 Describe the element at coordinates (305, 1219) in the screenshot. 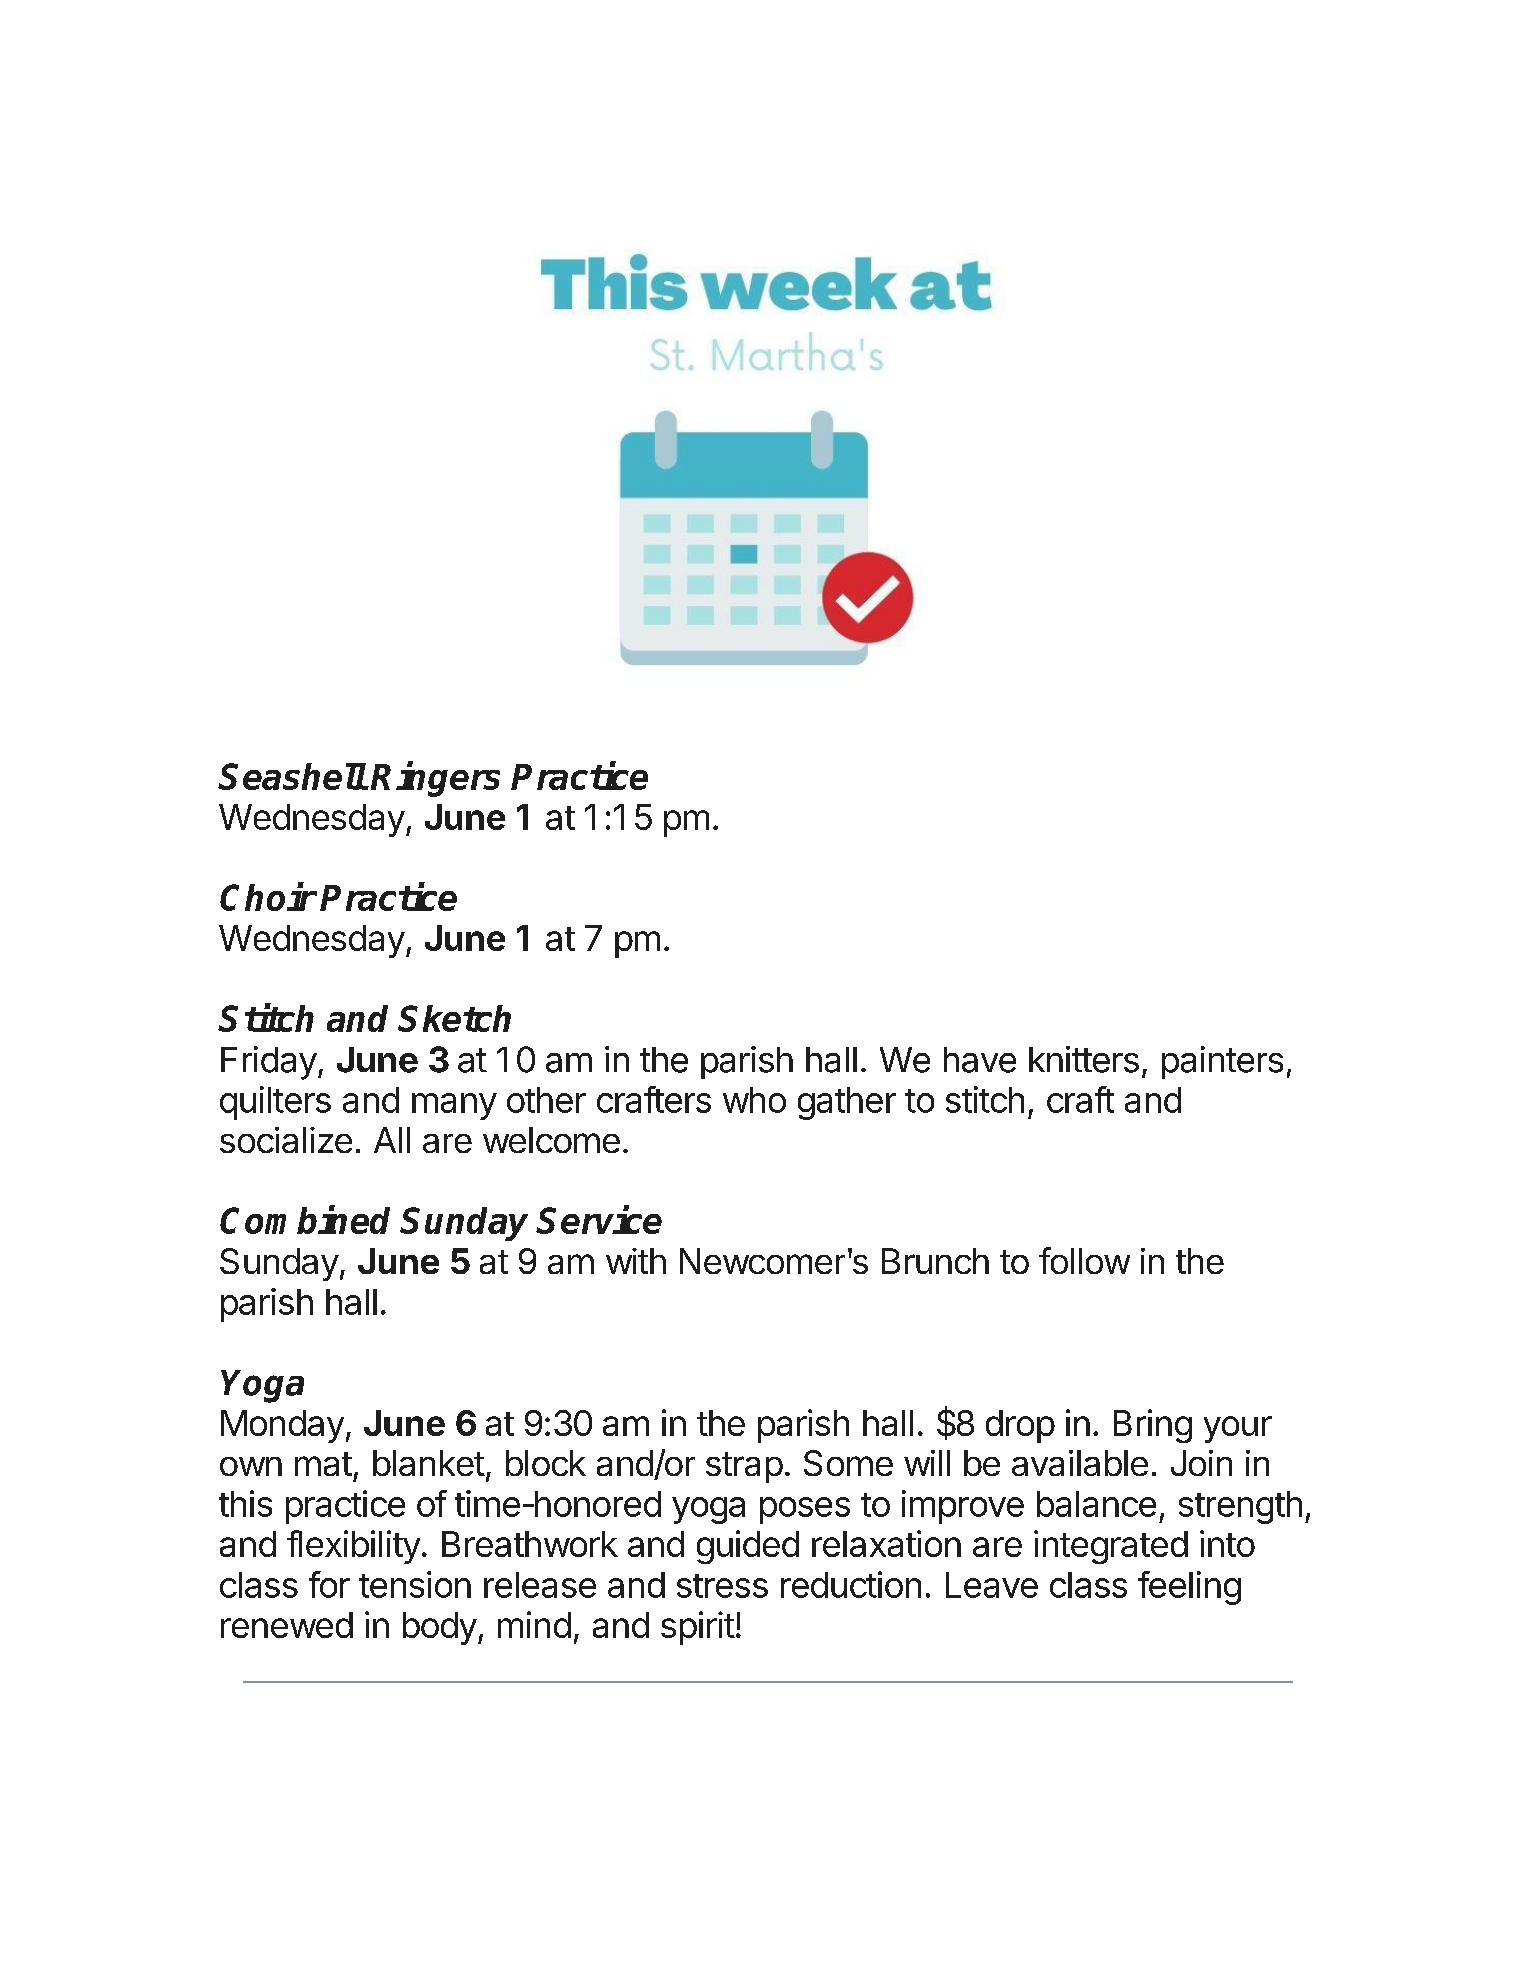

I see `Combined` at that location.
